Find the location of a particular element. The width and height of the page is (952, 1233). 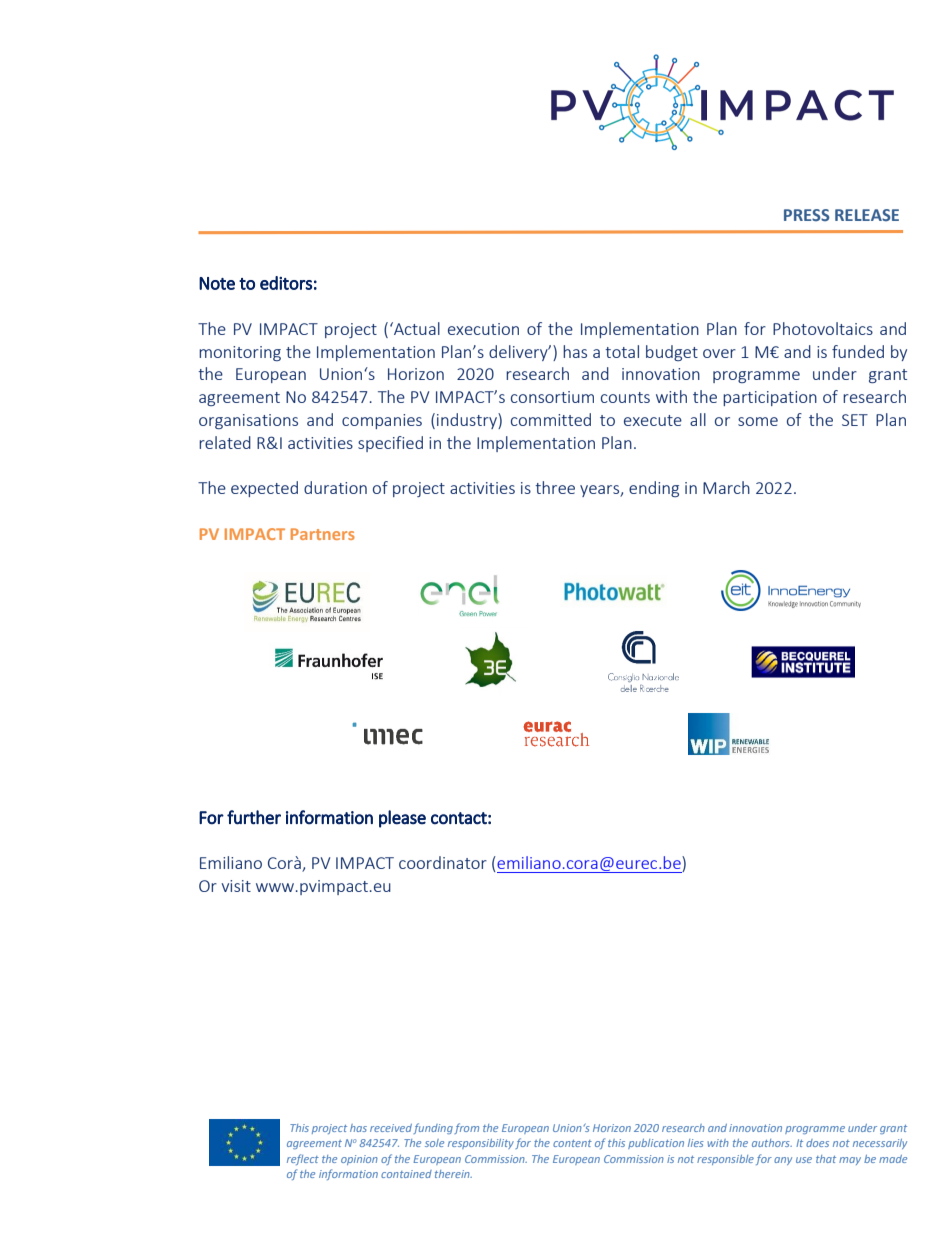

reflect is located at coordinates (303, 1159).
